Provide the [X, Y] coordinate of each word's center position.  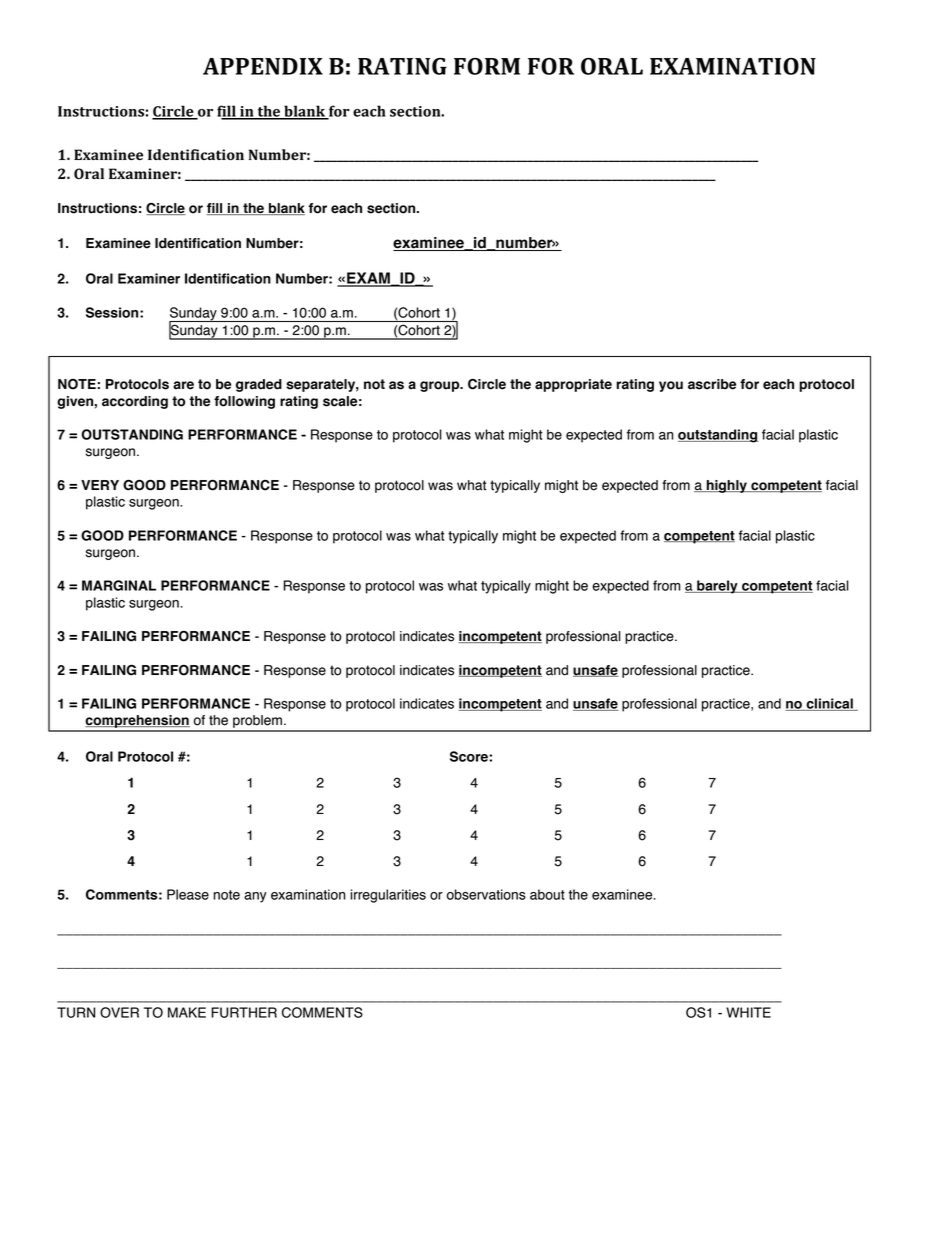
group [441, 386]
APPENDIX [263, 66]
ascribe [712, 384]
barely [717, 587]
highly [726, 486]
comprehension [137, 723]
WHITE [748, 1012]
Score [470, 756]
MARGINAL [119, 585]
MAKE [187, 1012]
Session [113, 312]
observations [486, 894]
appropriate [573, 385]
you [671, 386]
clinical [829, 704]
